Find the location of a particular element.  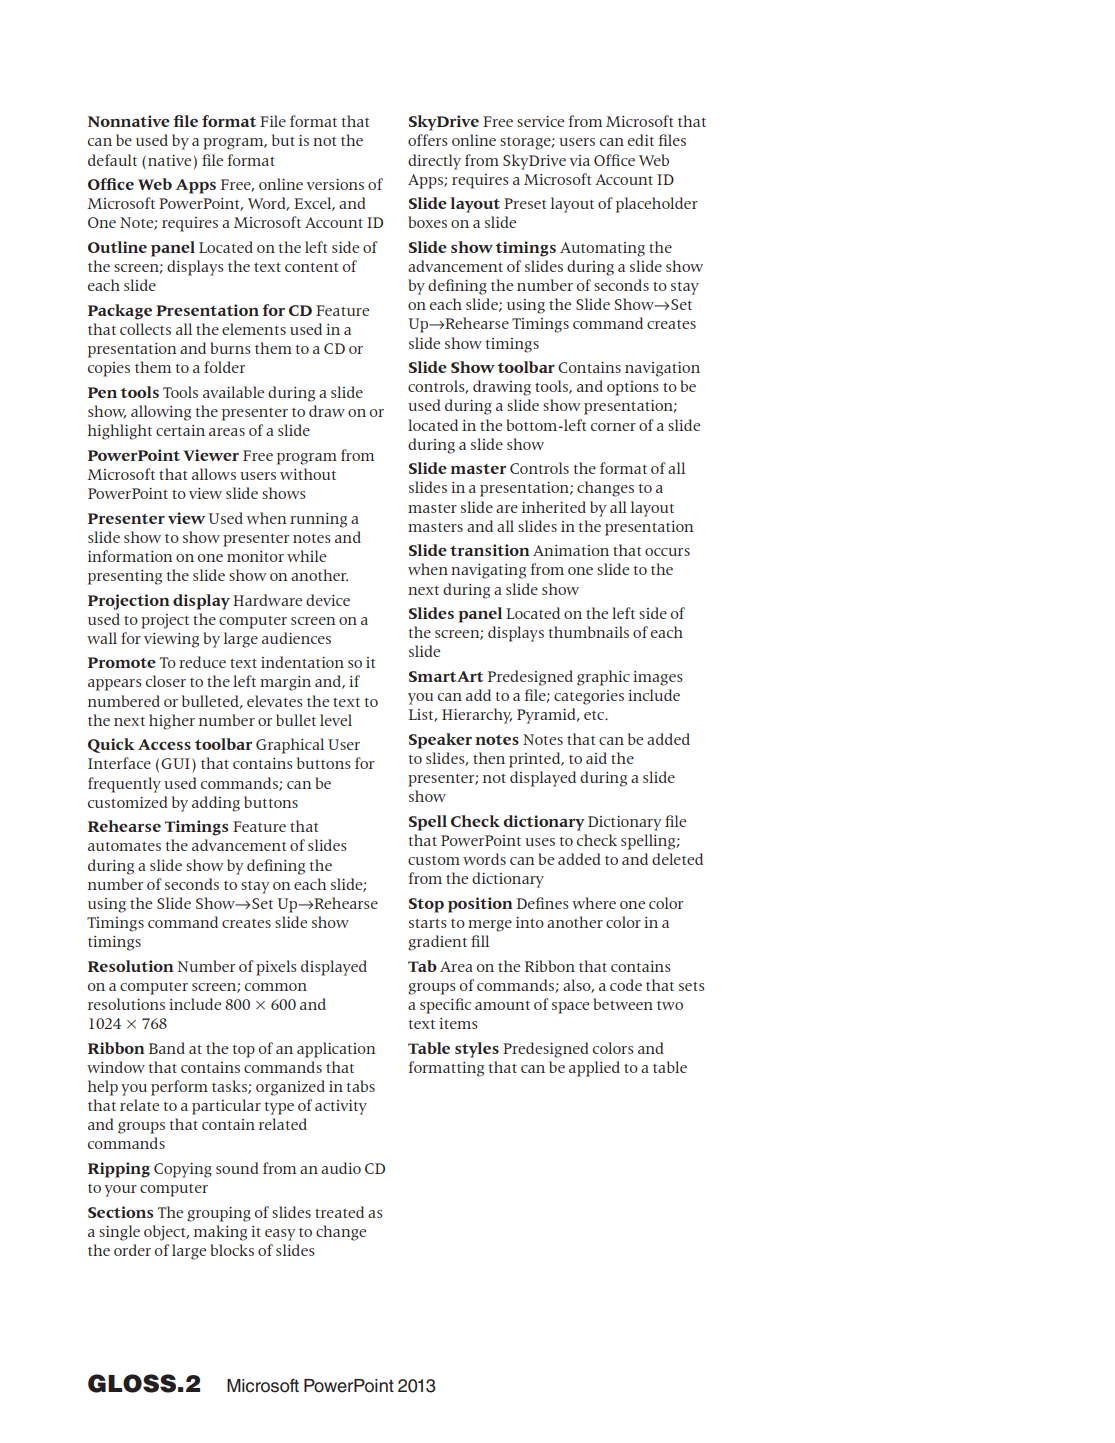

treated is located at coordinates (339, 1212).
